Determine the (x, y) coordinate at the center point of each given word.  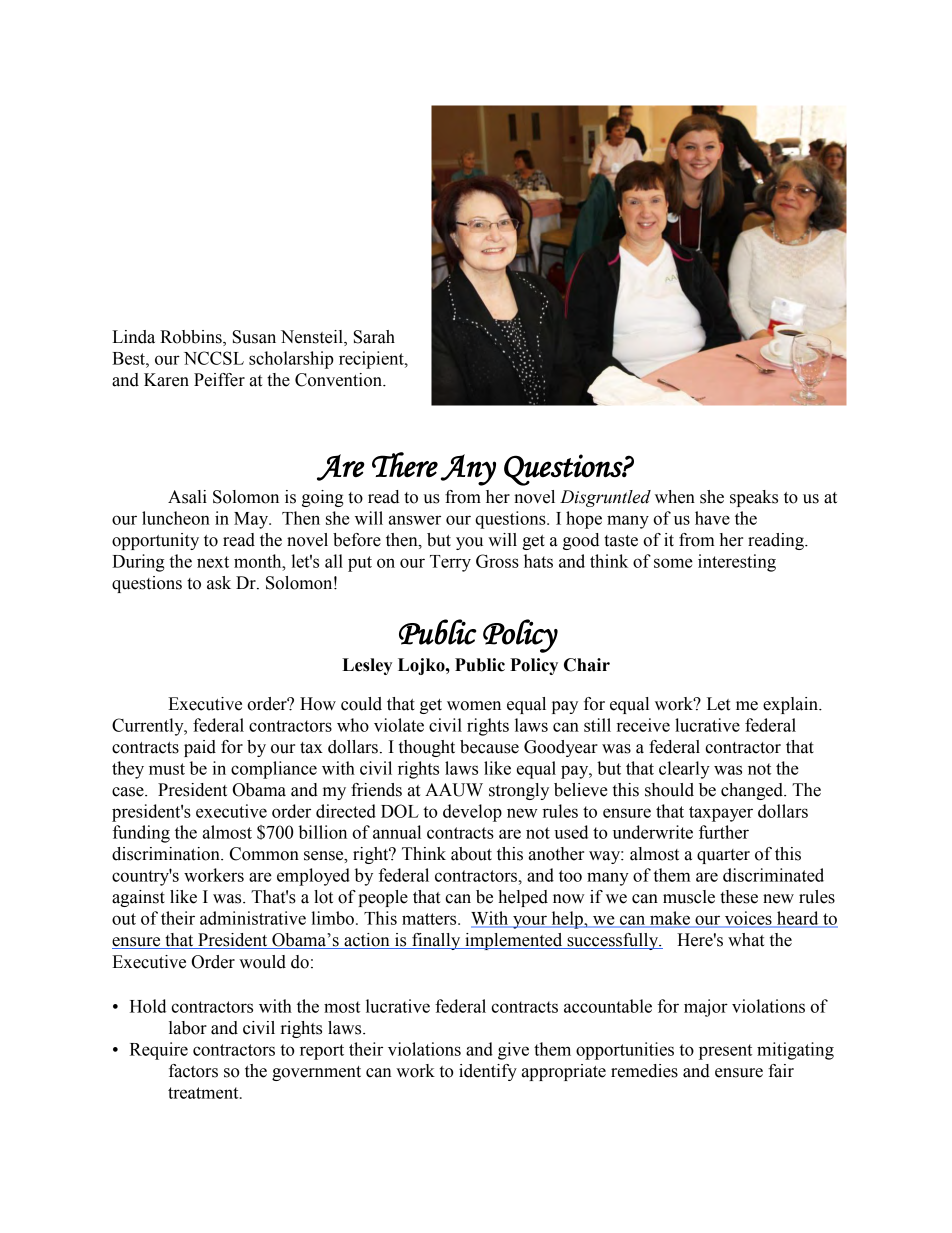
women (474, 706)
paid (200, 748)
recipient (372, 360)
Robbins (192, 338)
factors (193, 1071)
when (675, 497)
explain (791, 705)
